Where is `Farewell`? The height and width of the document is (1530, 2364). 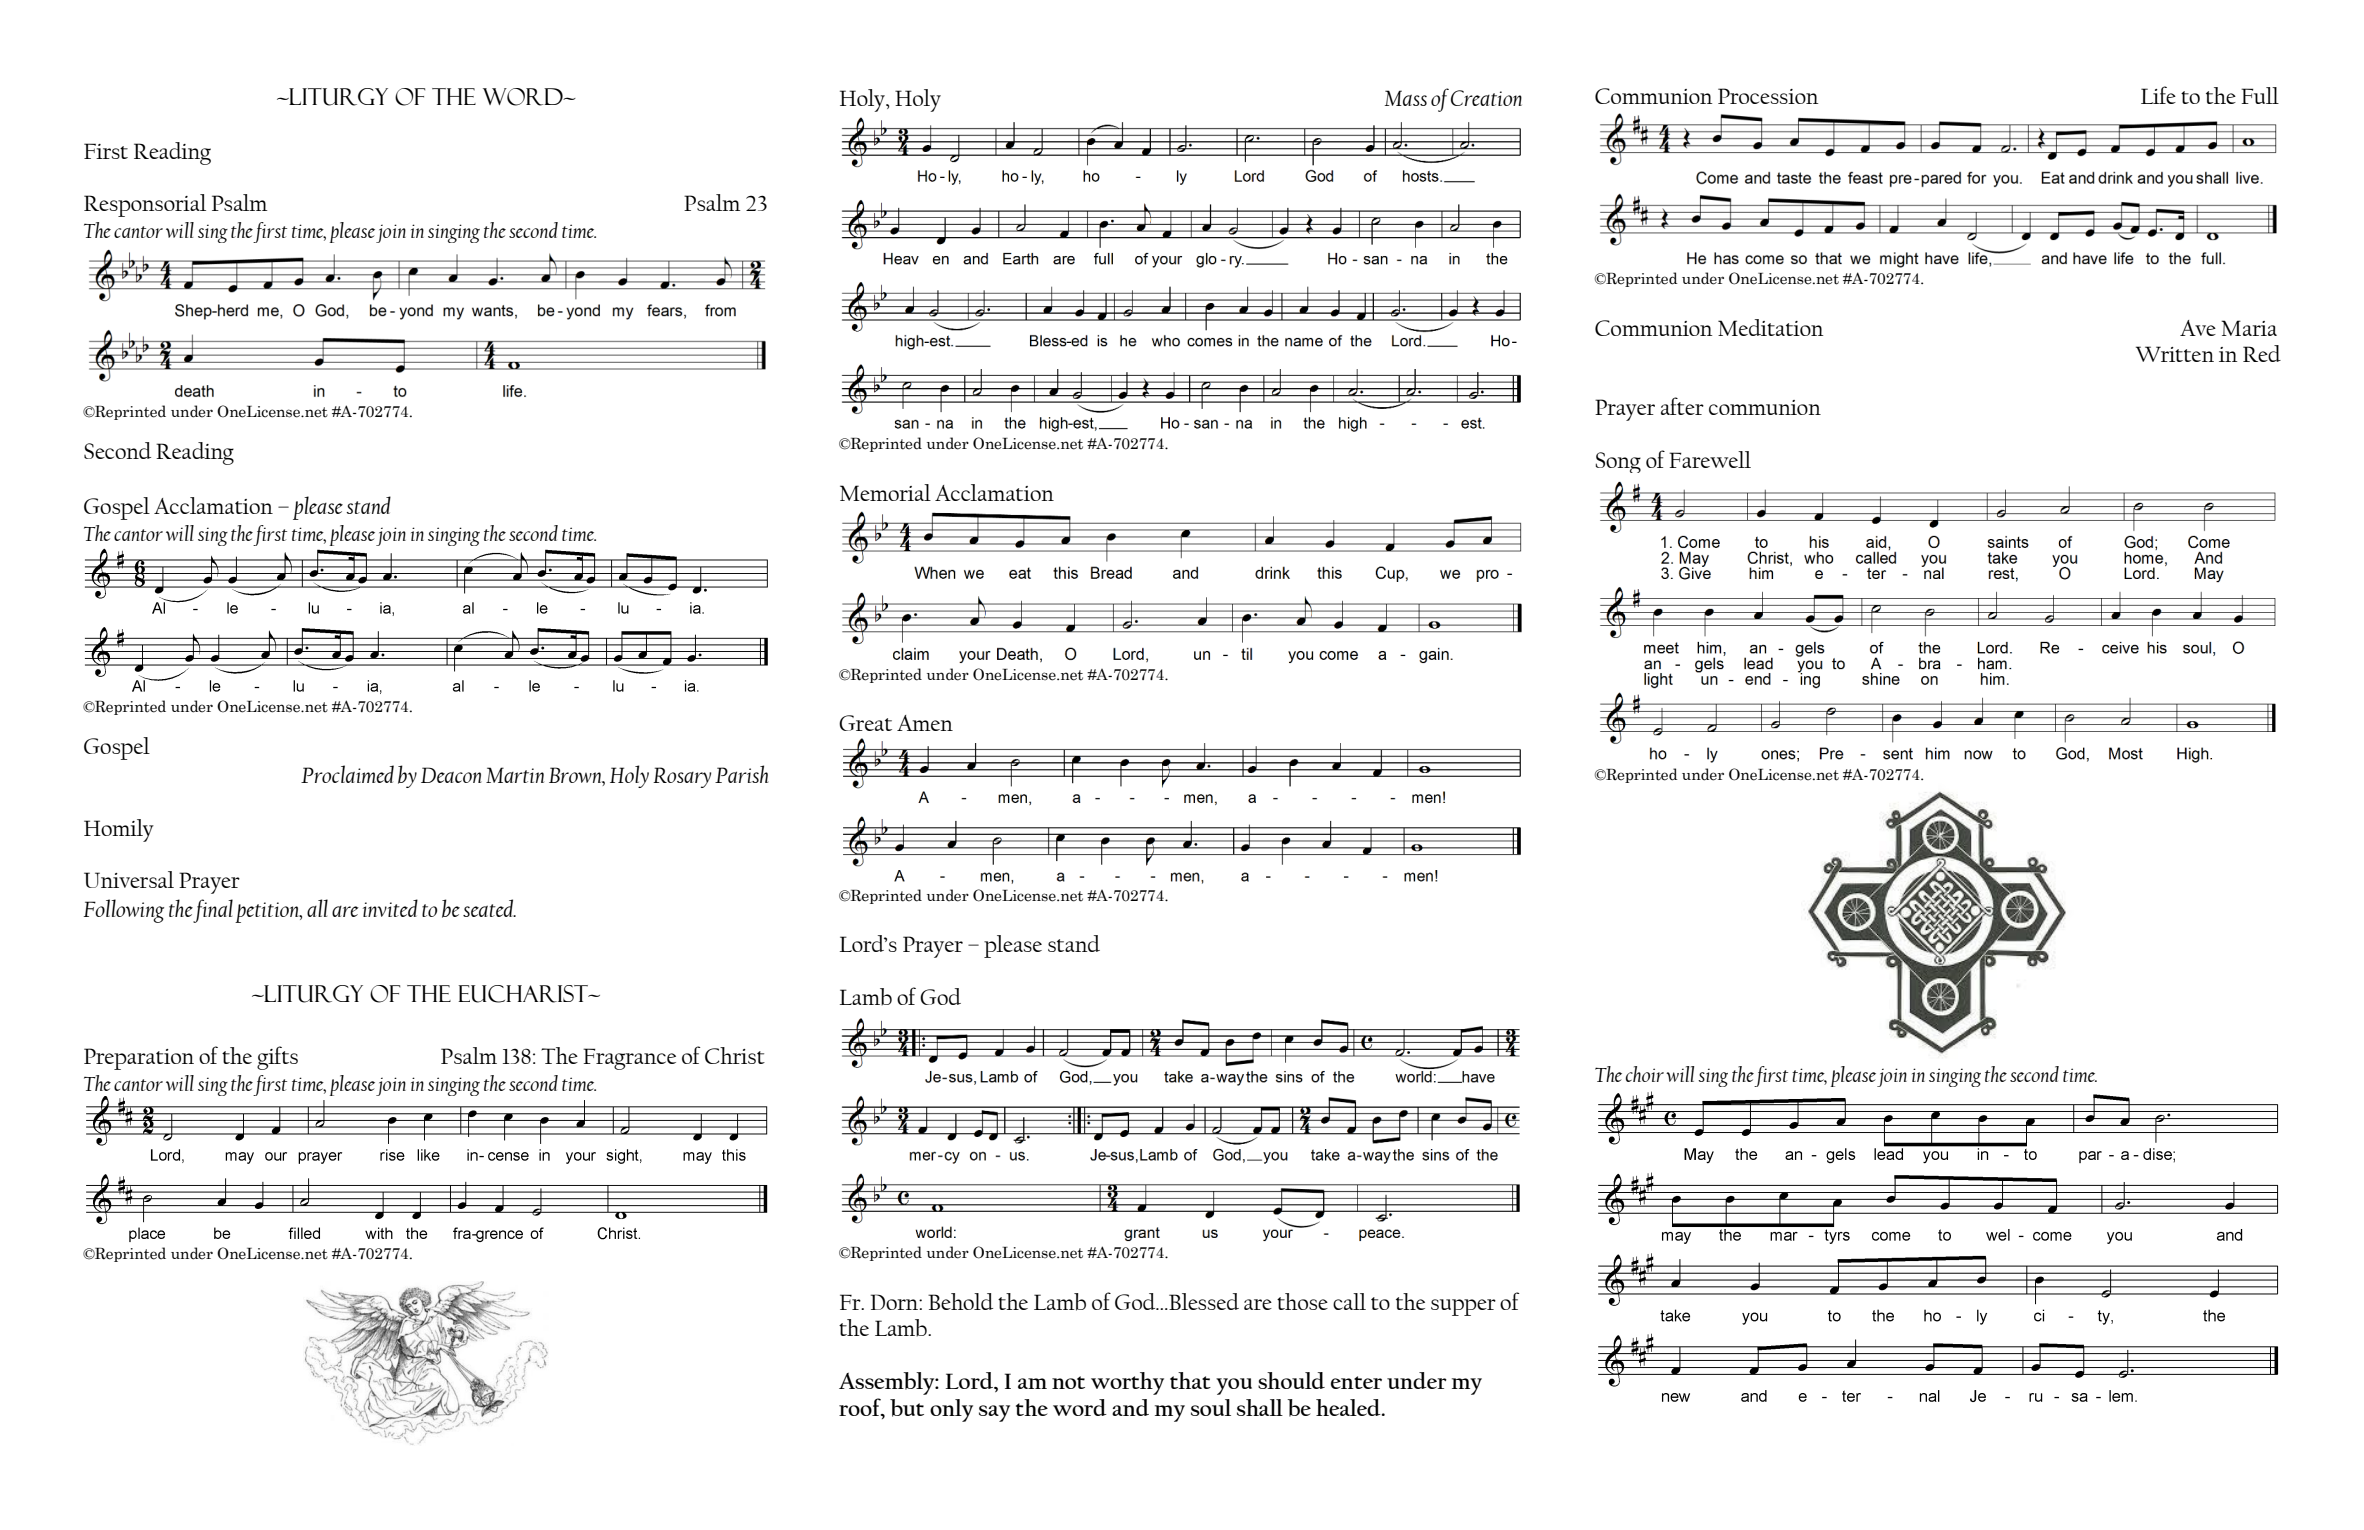 Farewell is located at coordinates (1710, 459).
